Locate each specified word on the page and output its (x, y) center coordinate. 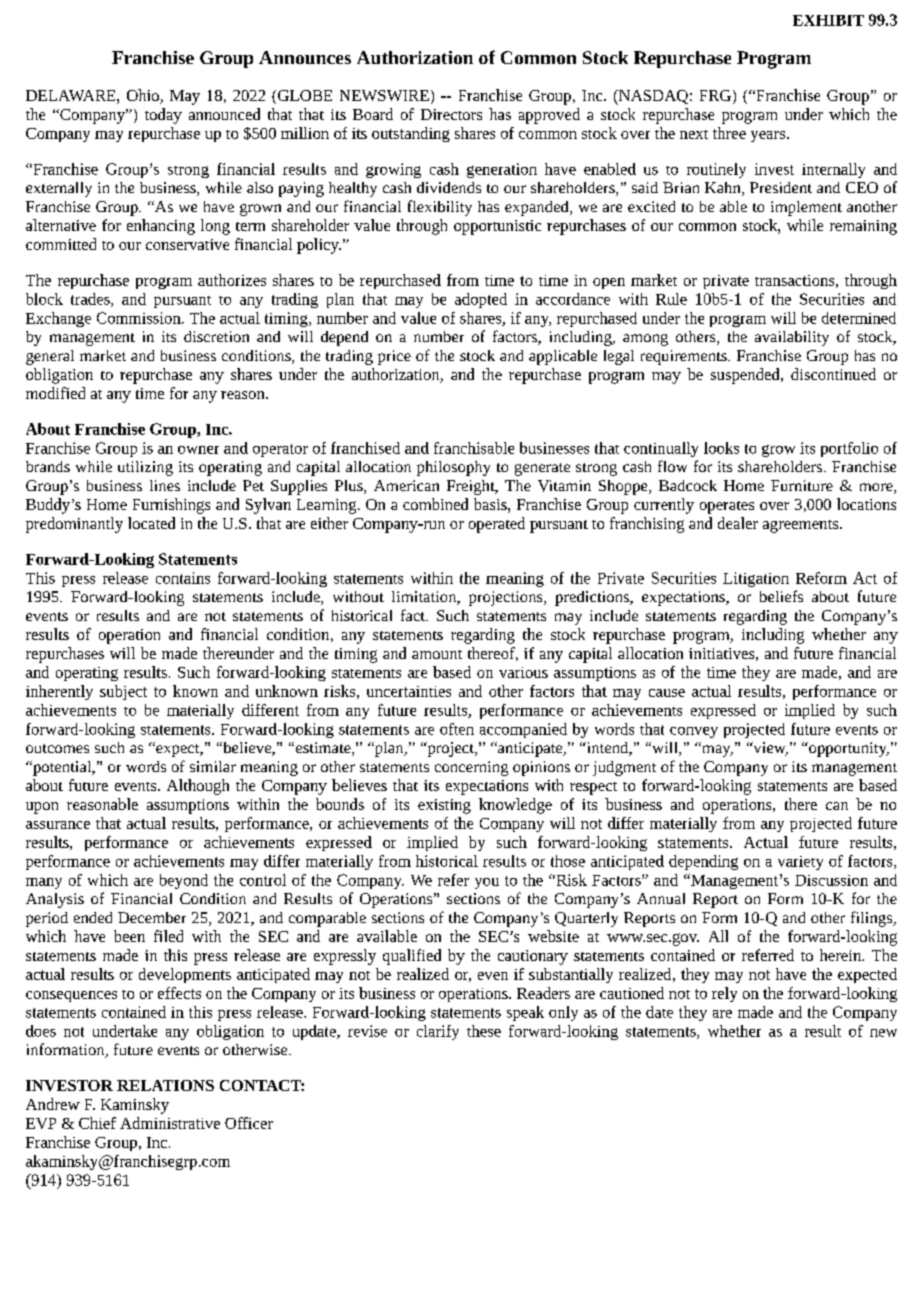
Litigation (756, 579)
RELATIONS (165, 1085)
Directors (451, 114)
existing (444, 806)
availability (792, 338)
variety (800, 863)
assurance (58, 825)
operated (497, 525)
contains (183, 578)
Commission (140, 318)
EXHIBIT (828, 20)
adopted (481, 300)
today (163, 116)
